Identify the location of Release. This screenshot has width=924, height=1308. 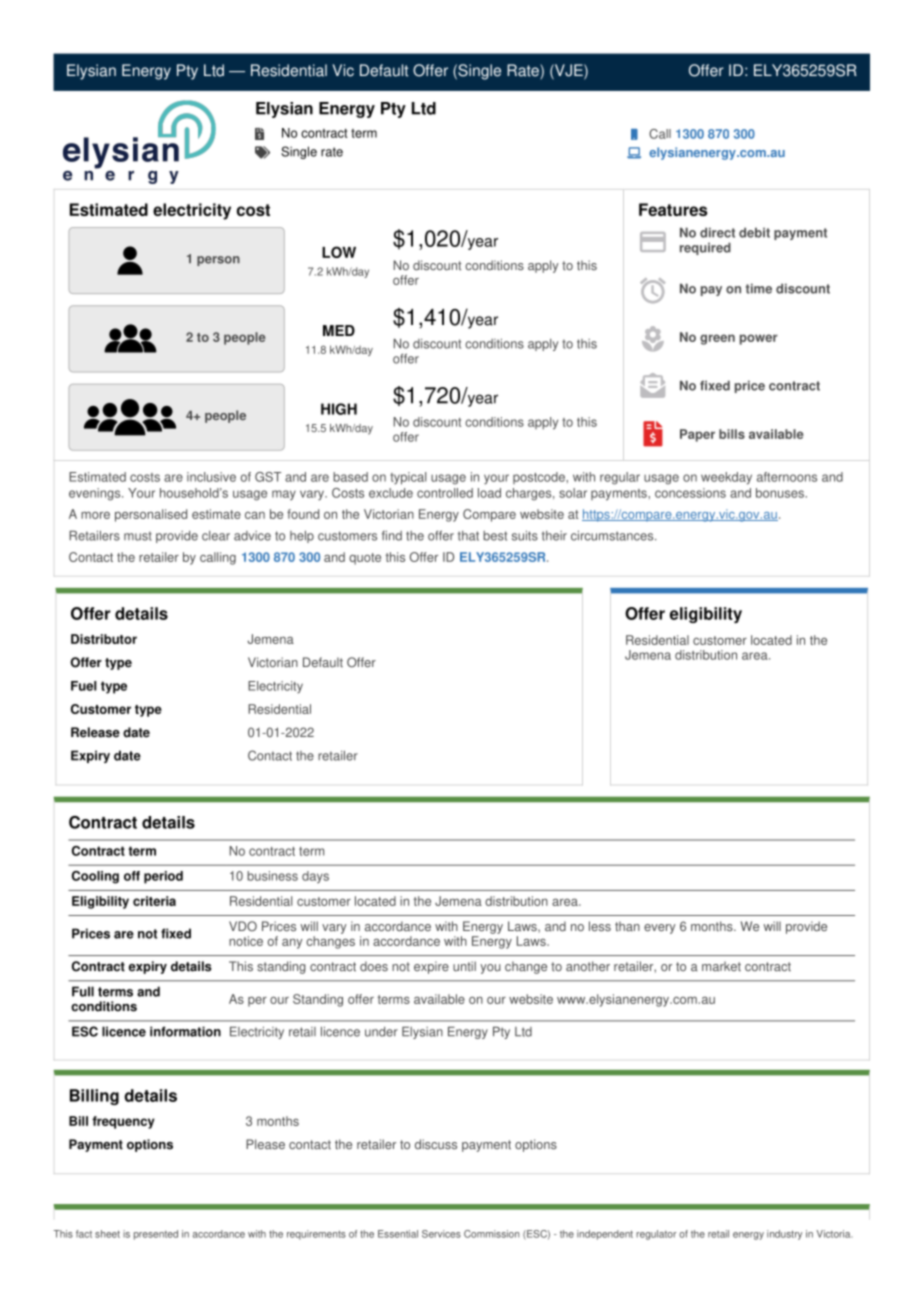
(95, 732).
